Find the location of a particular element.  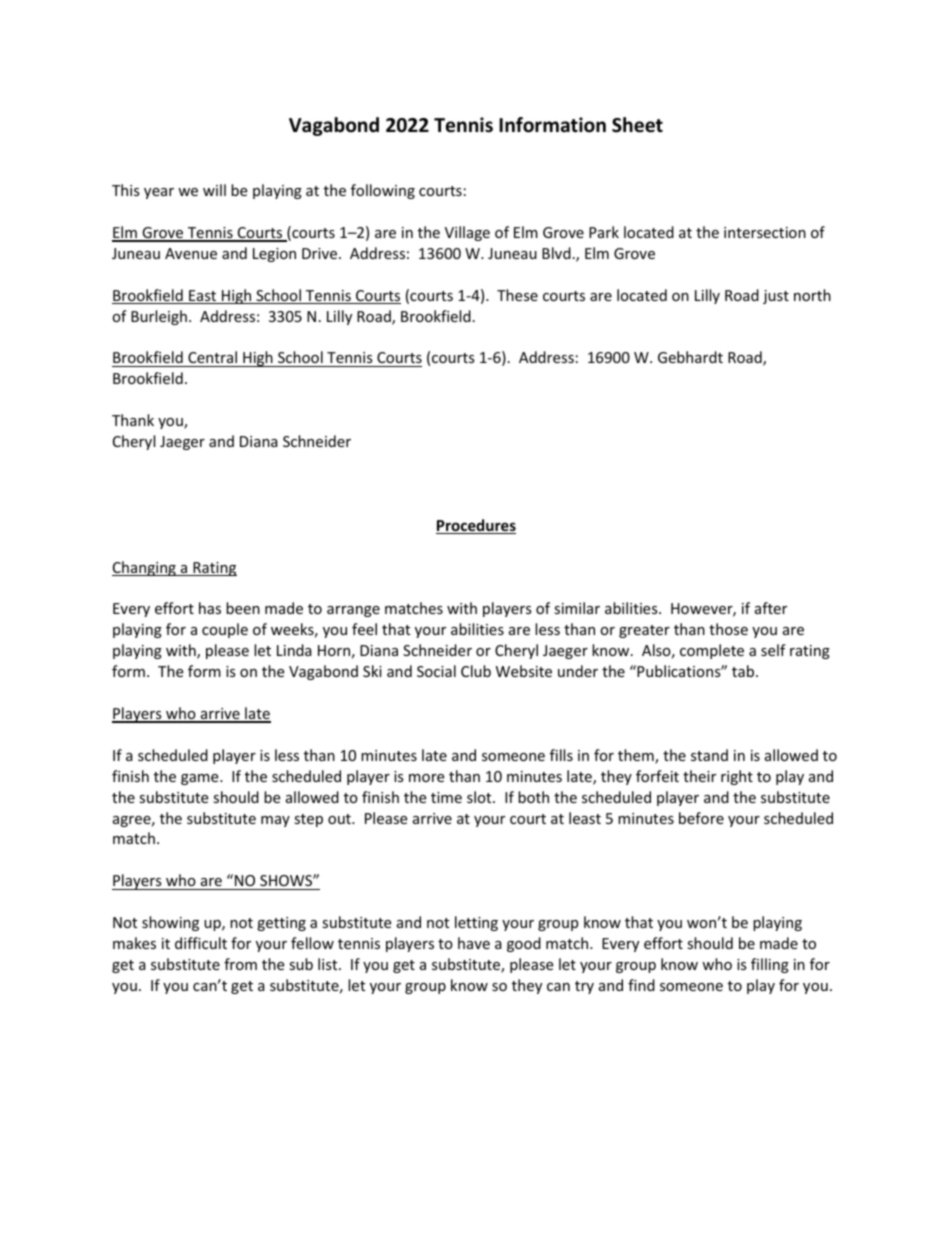

after is located at coordinates (771, 608).
